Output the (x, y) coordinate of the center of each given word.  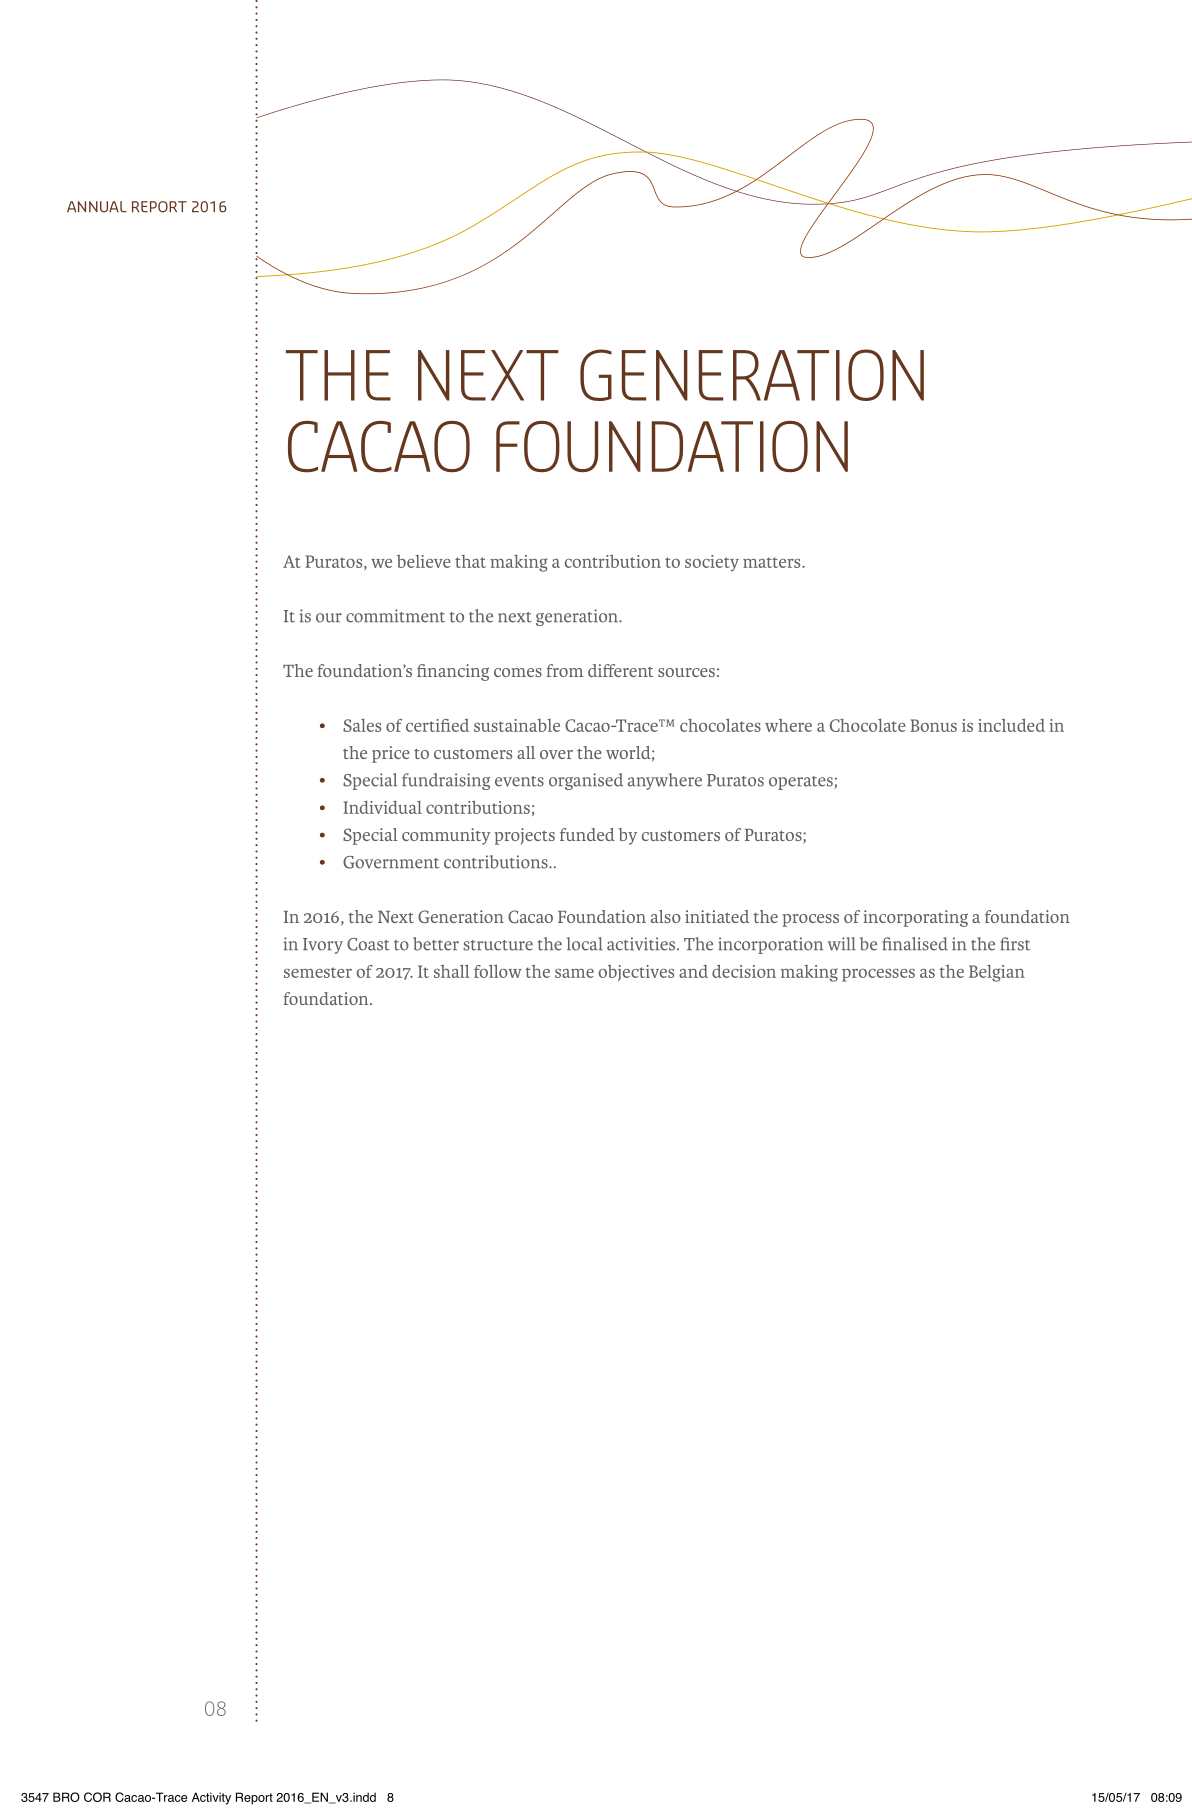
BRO (66, 1797)
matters (773, 562)
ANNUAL (97, 207)
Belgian (997, 973)
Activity (211, 1798)
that (470, 561)
